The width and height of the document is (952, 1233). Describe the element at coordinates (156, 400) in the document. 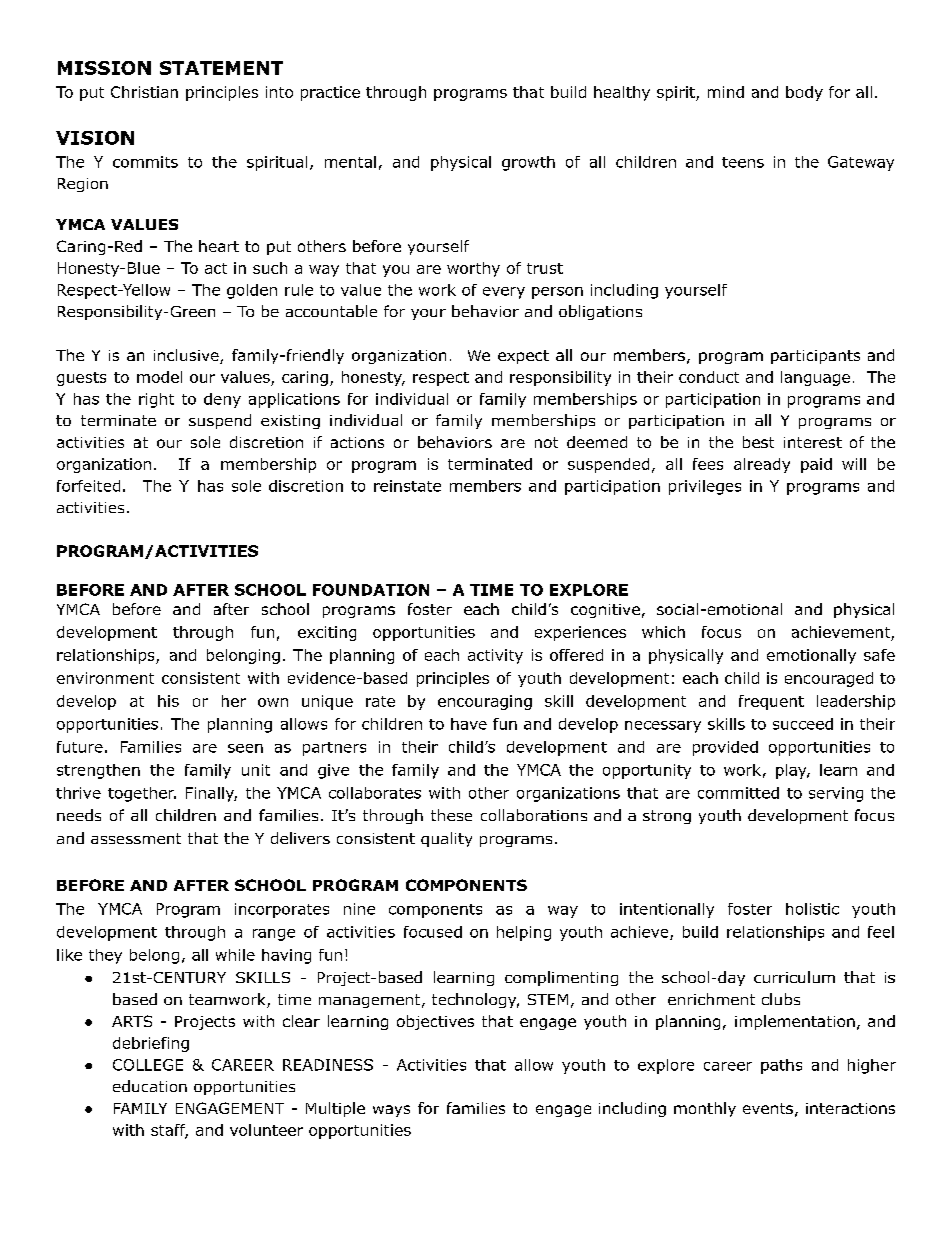

I see `right` at that location.
